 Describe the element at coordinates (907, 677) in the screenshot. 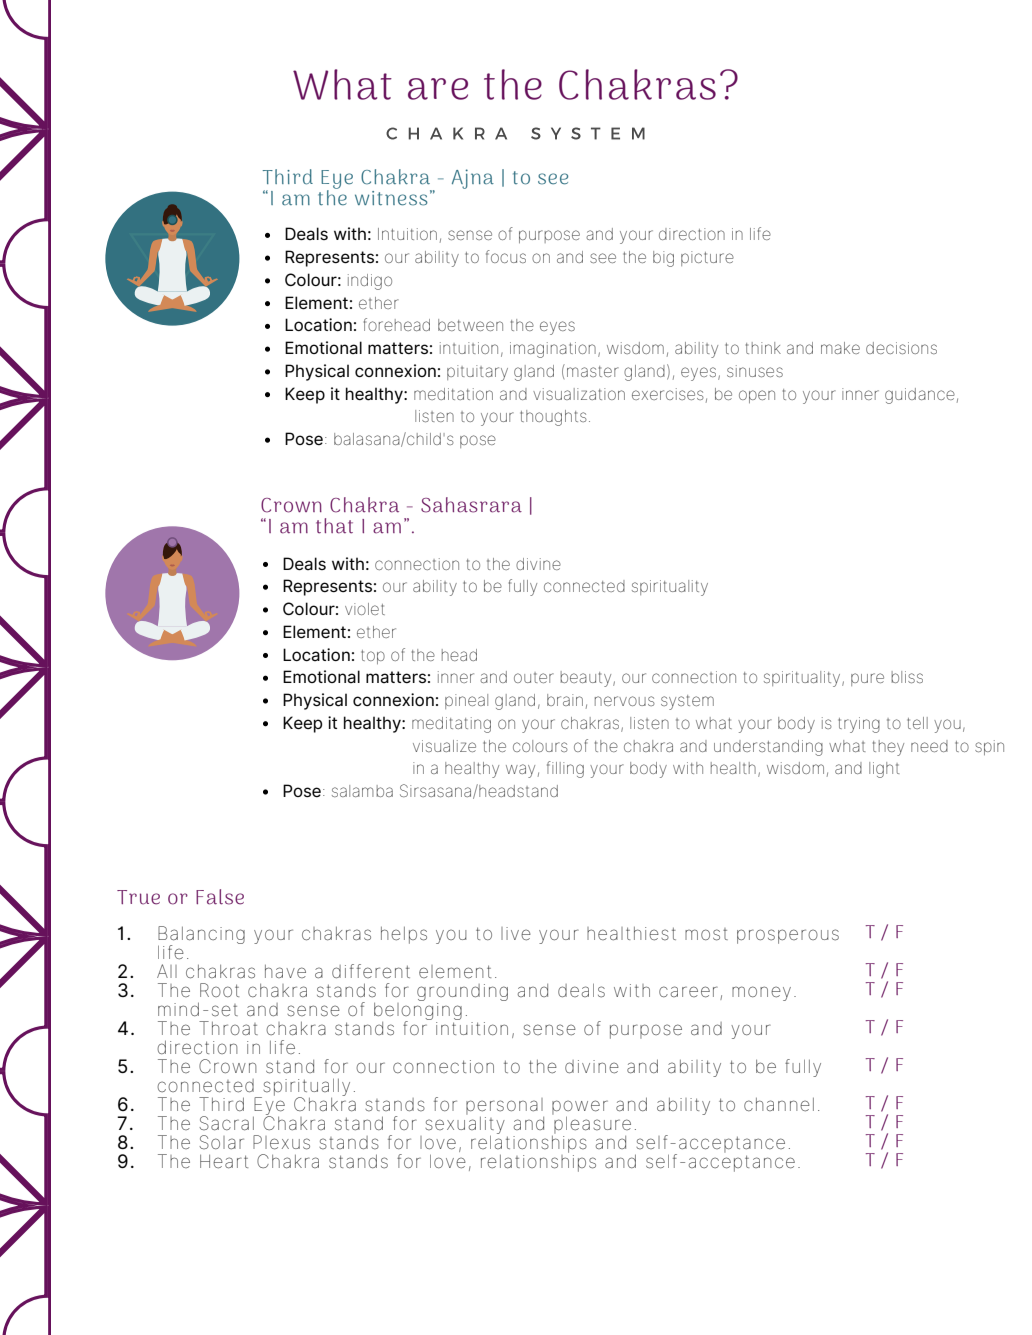

I see `bliss` at that location.
